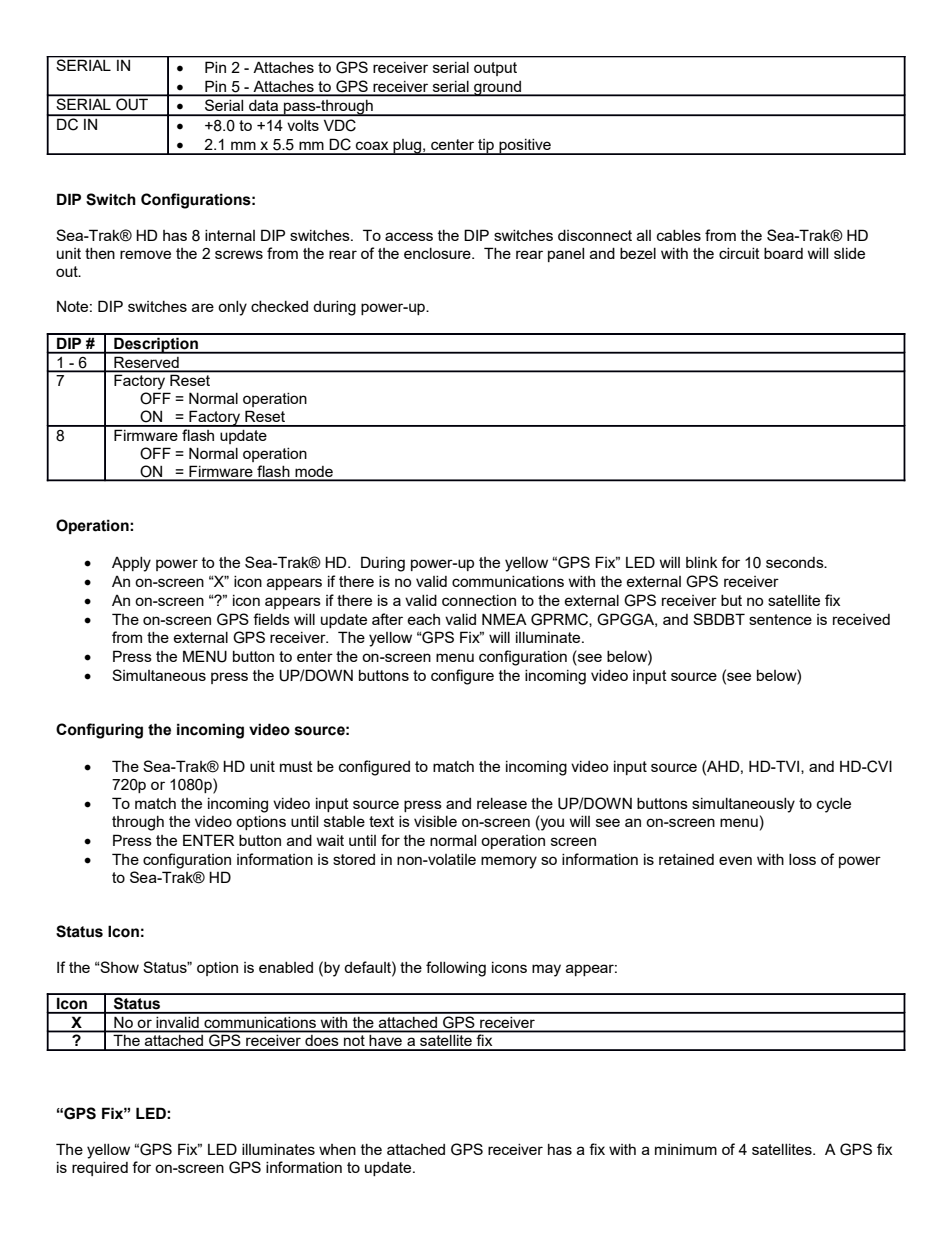  What do you see at coordinates (679, 235) in the screenshot?
I see `cables` at bounding box center [679, 235].
